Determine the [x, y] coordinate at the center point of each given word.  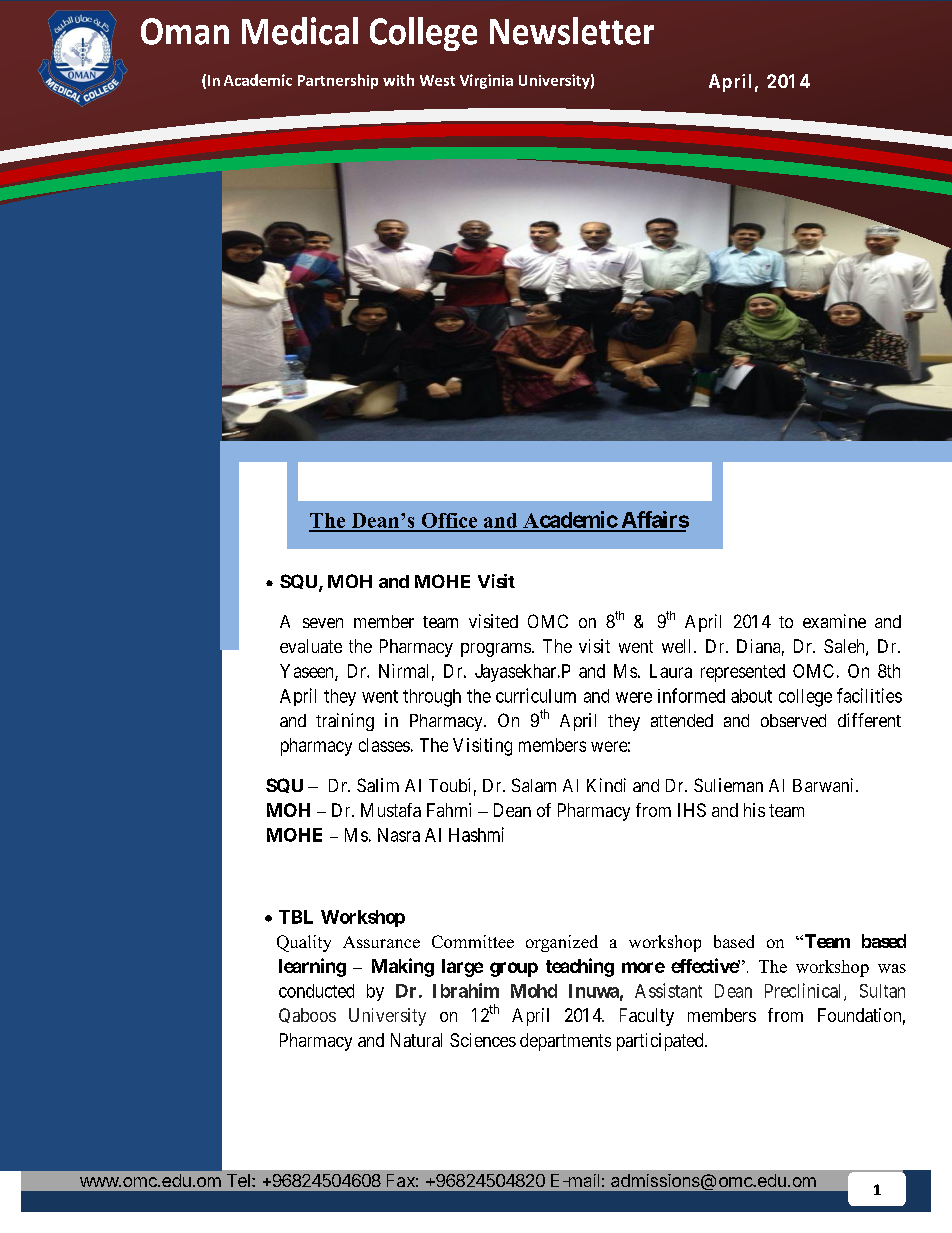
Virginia [486, 81]
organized [562, 943]
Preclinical [805, 991]
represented [743, 673]
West [437, 80]
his [754, 810]
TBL [296, 917]
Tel [238, 1180]
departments [565, 1042]
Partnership [338, 81]
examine [834, 621]
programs [496, 650]
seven [323, 623]
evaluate [311, 646]
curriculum [536, 695]
